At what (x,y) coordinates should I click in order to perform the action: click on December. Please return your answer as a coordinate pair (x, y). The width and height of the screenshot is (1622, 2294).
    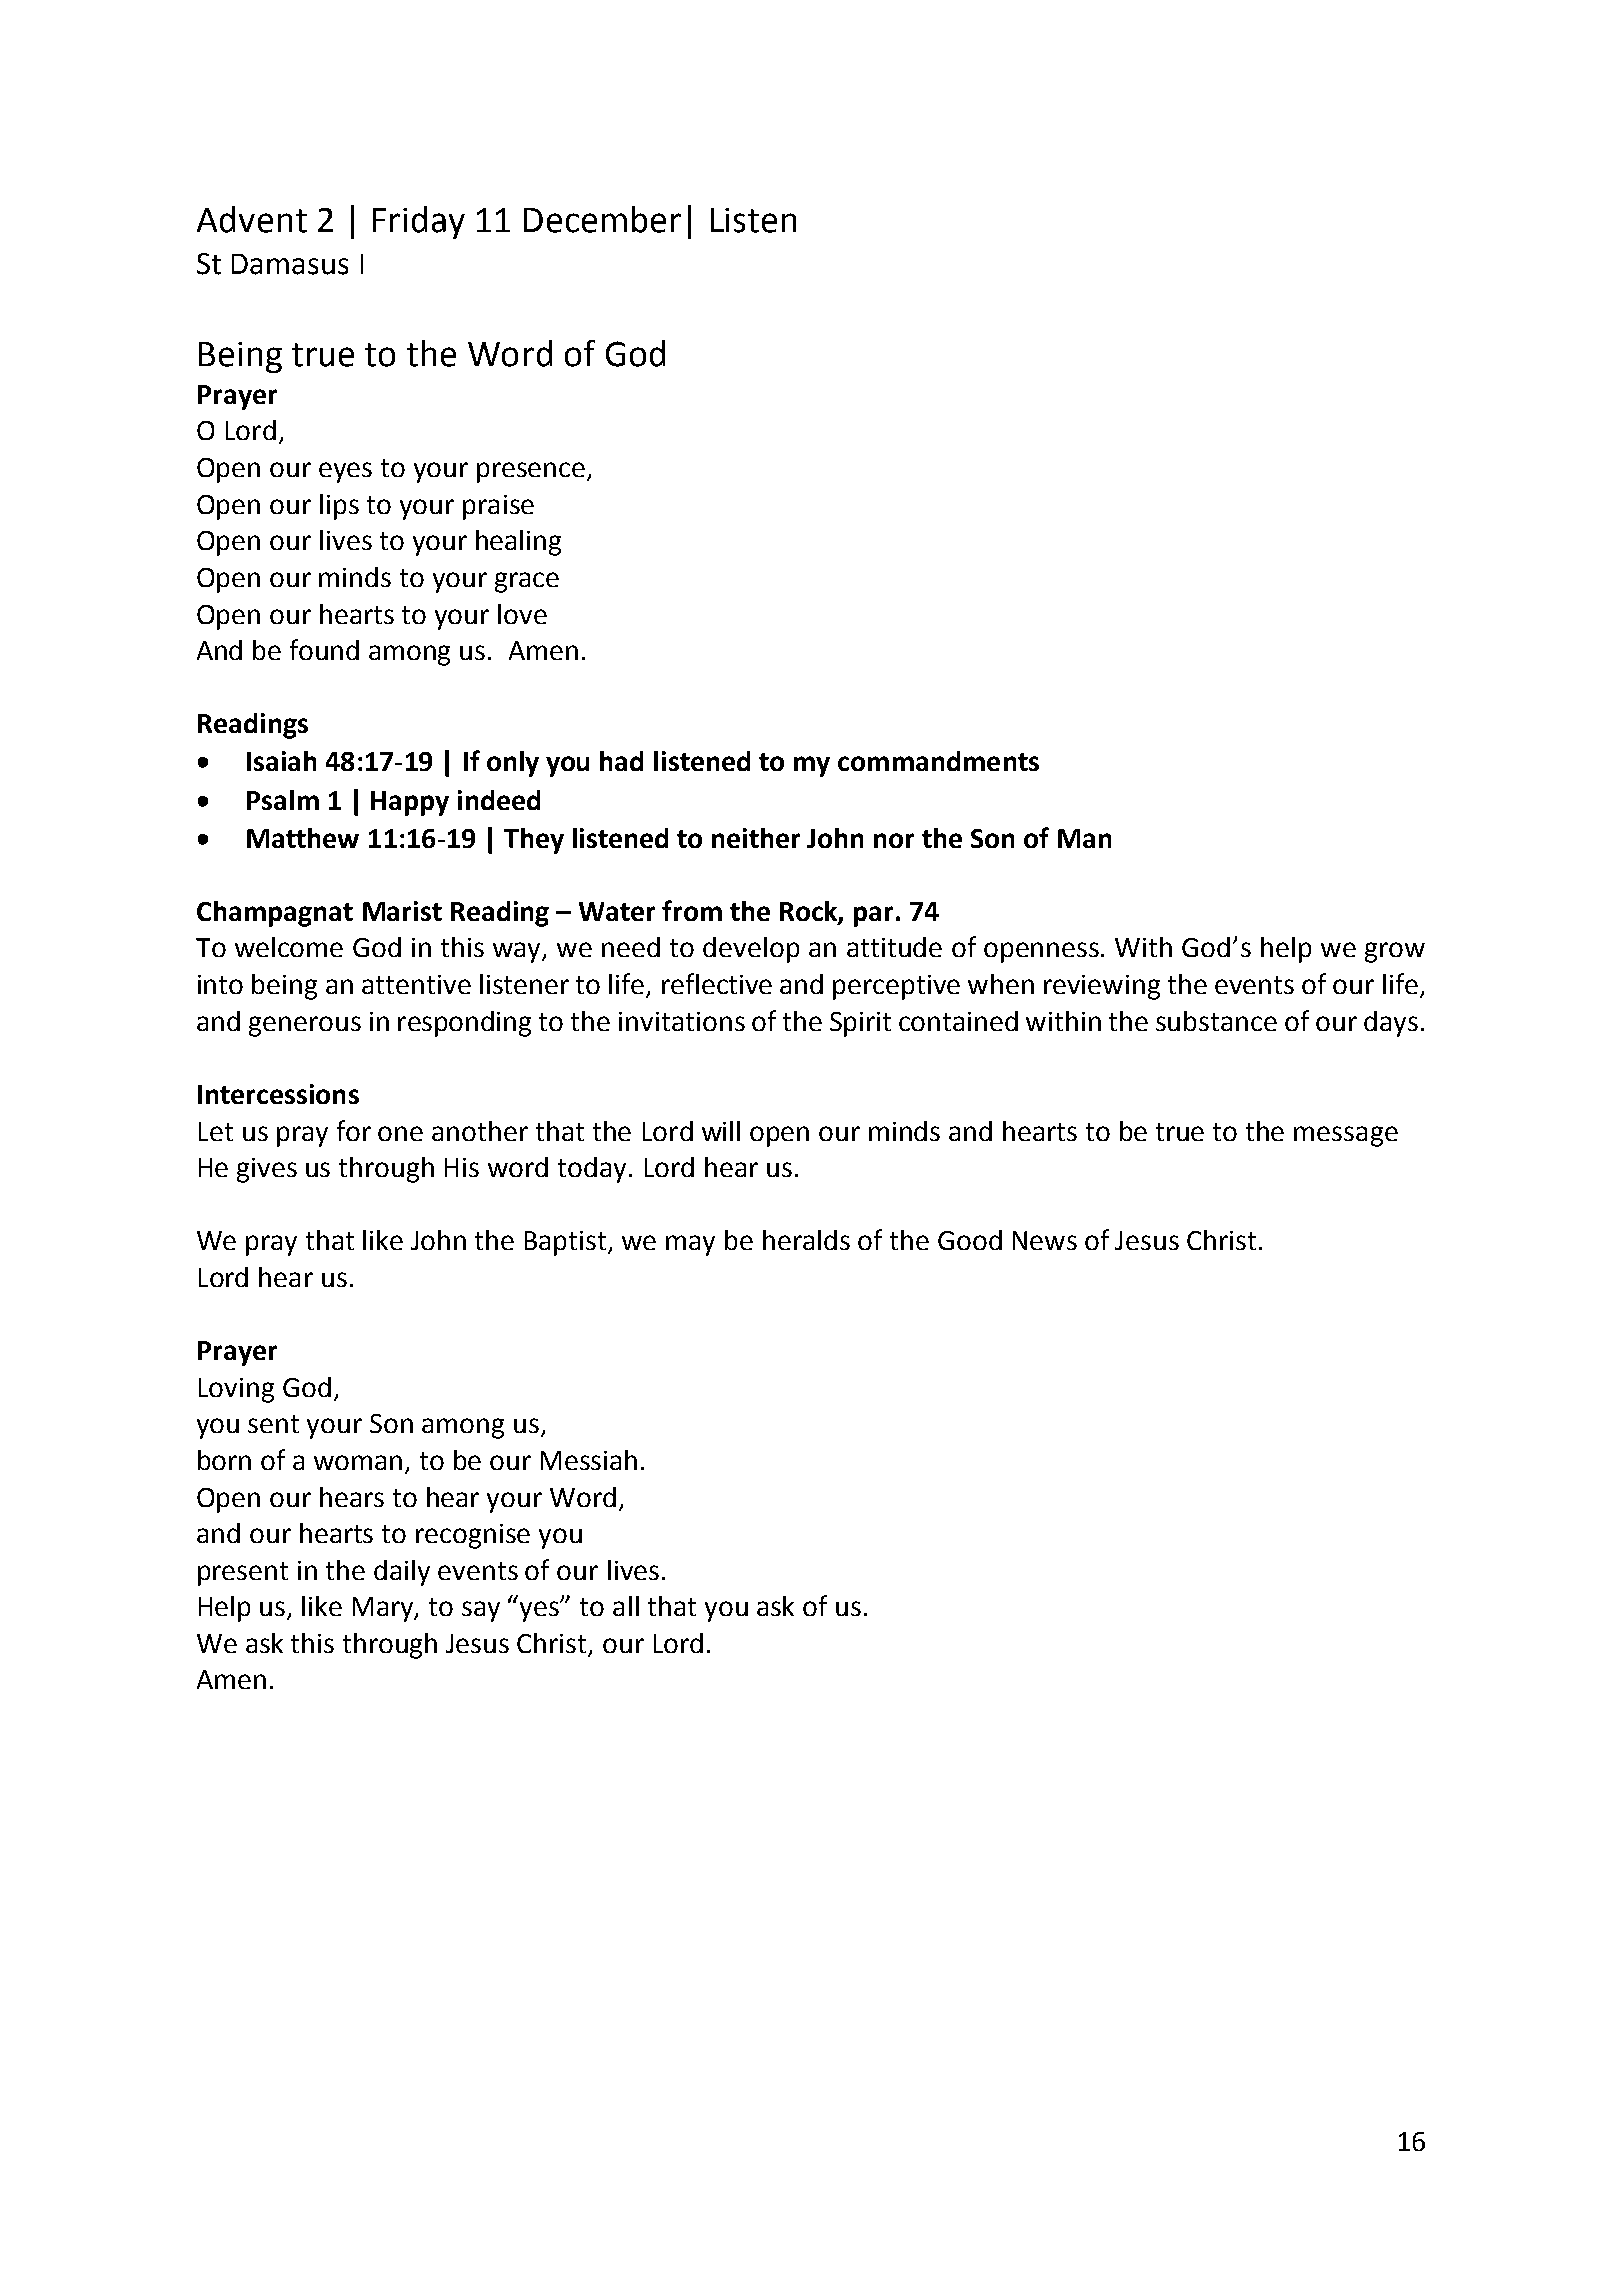
    Looking at the image, I should click on (602, 219).
